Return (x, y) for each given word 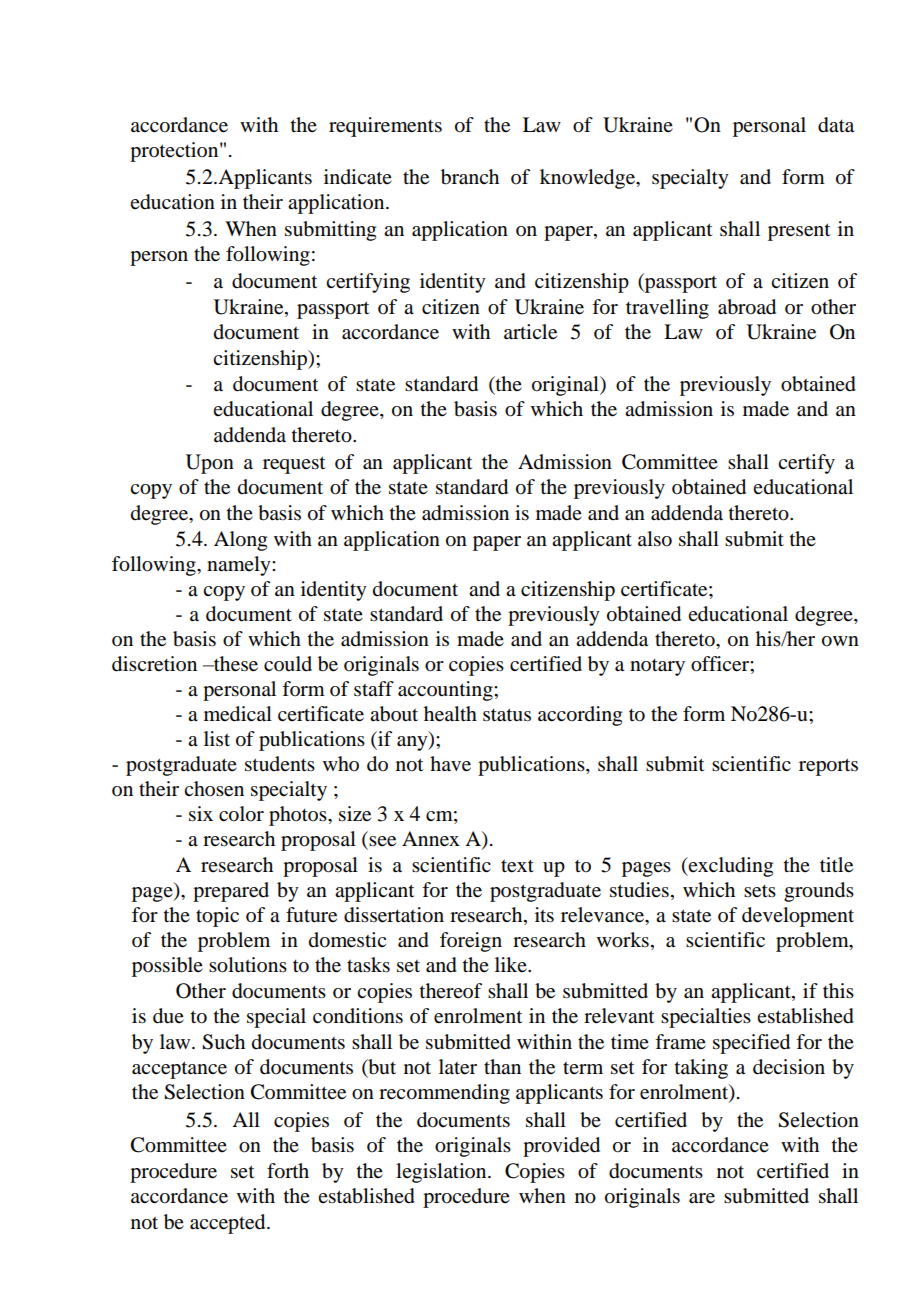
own (840, 641)
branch (470, 177)
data (836, 125)
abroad (747, 307)
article (530, 332)
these (235, 664)
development (798, 917)
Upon (210, 464)
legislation (442, 1173)
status (507, 715)
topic (217, 917)
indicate (358, 177)
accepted (229, 1224)
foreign (471, 942)
